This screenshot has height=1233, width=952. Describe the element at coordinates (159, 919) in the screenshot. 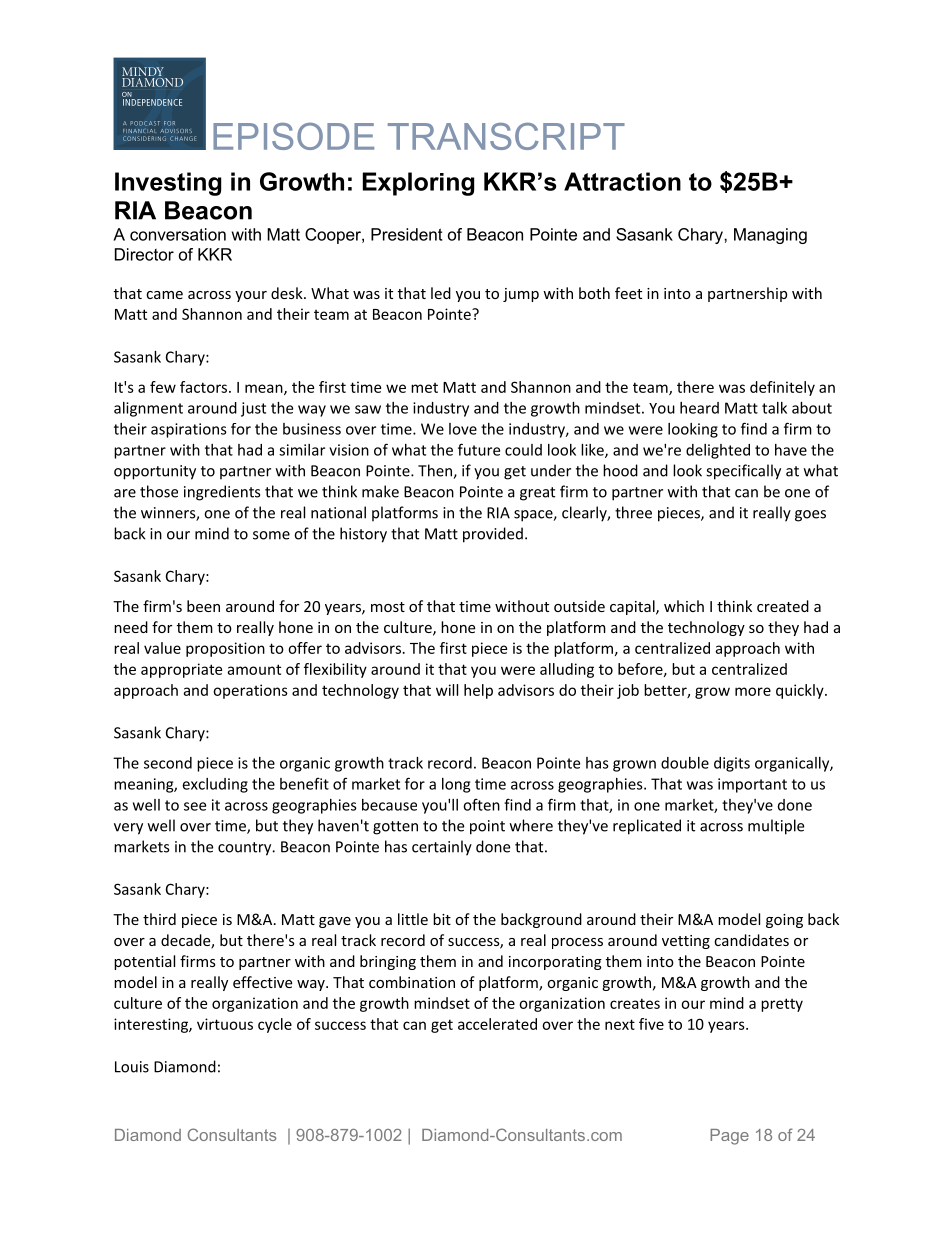

I see `third` at that location.
